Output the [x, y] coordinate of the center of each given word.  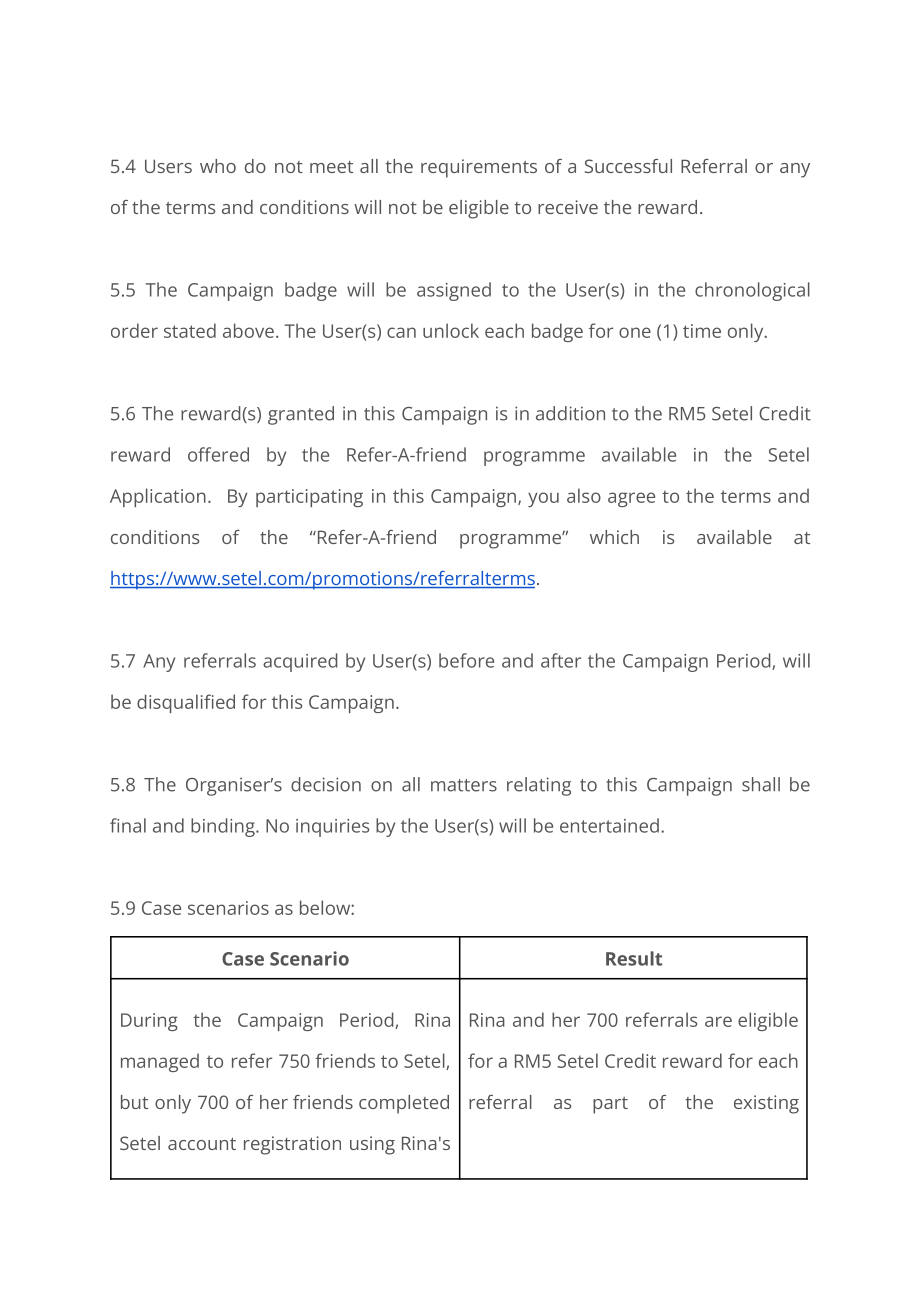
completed [404, 1104]
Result [634, 958]
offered [218, 454]
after [561, 660]
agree [631, 499]
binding [224, 827]
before [466, 660]
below [326, 907]
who [218, 166]
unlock [451, 330]
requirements [479, 168]
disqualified [186, 703]
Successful [628, 166]
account [202, 1144]
